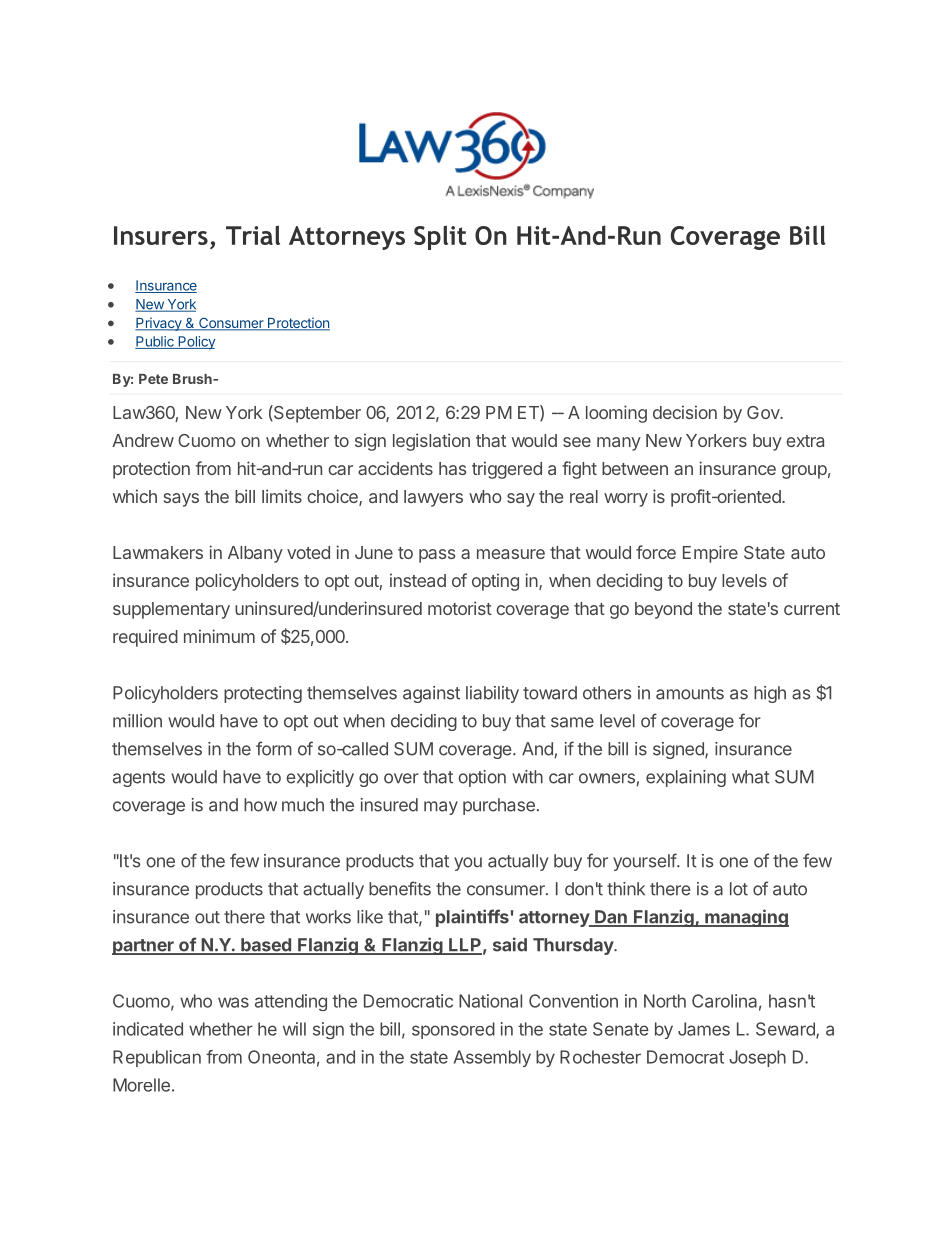 The height and width of the page is (1233, 952). What do you see at coordinates (440, 237) in the page?
I see `Split` at bounding box center [440, 237].
